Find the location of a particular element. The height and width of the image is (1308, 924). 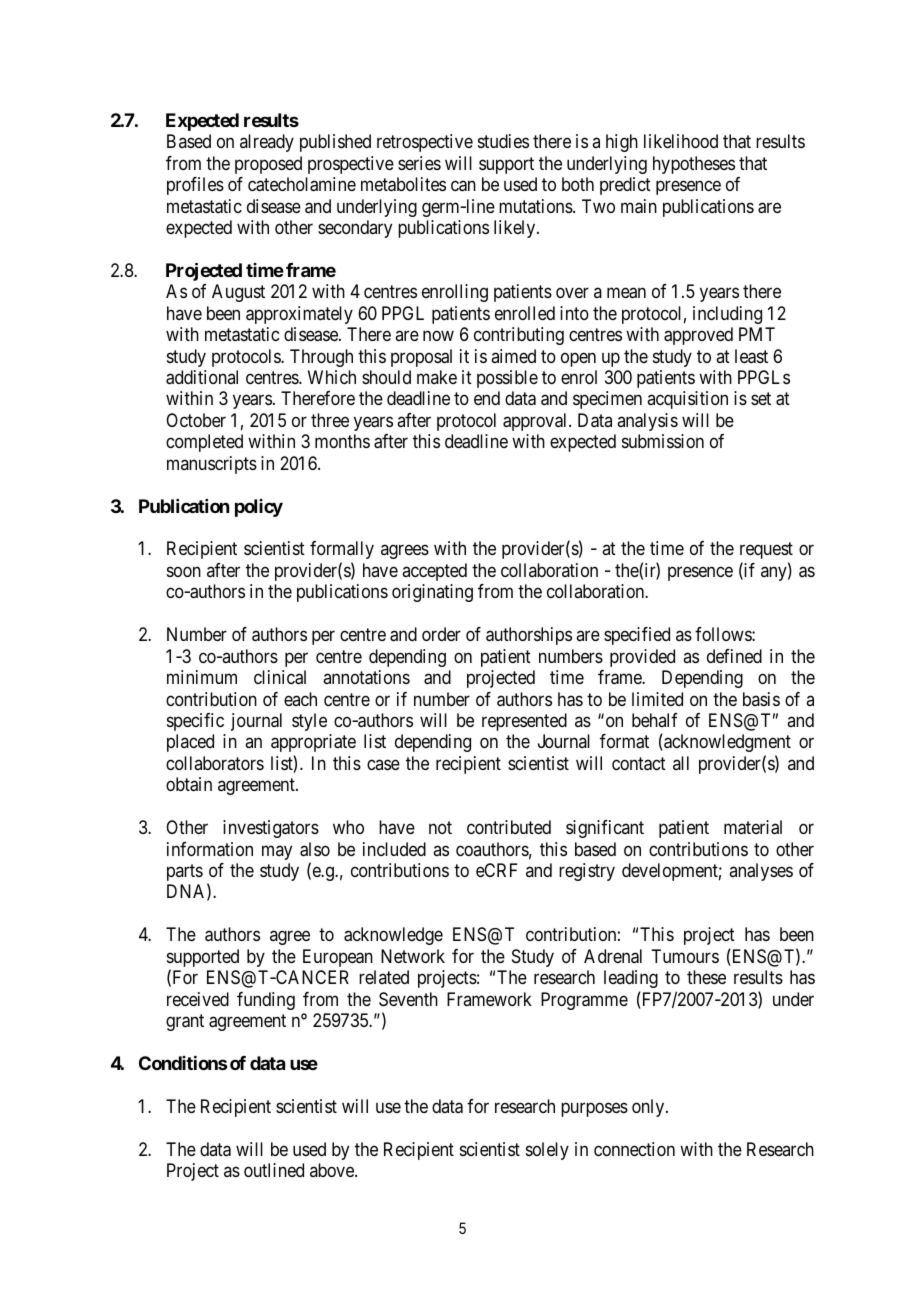

Tumours is located at coordinates (685, 956).
